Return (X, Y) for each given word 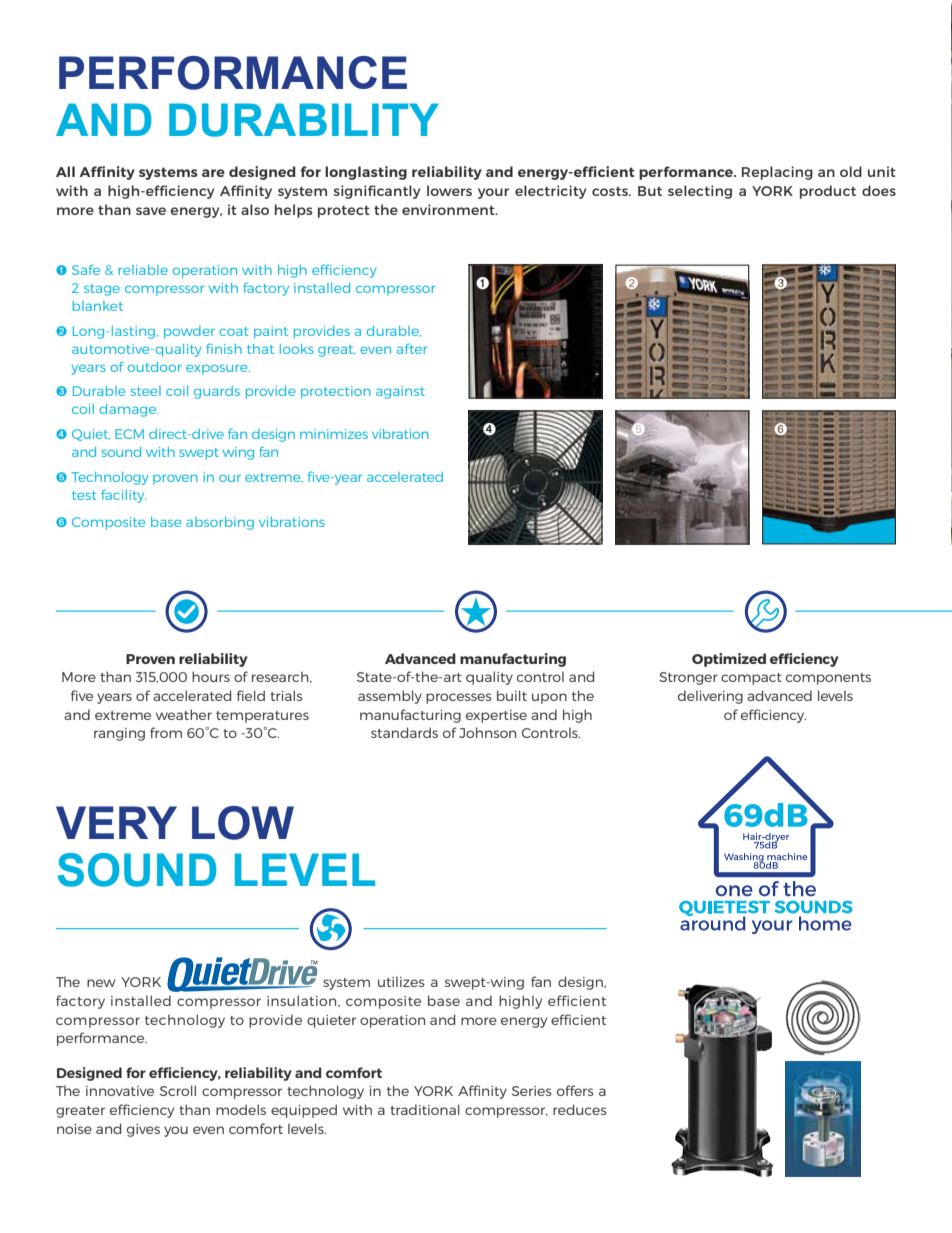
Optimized (729, 660)
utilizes (401, 981)
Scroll (178, 1090)
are (213, 173)
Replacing (777, 173)
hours (211, 676)
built (512, 695)
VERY (116, 822)
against (400, 392)
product (828, 192)
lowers (449, 190)
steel (146, 391)
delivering (710, 697)
